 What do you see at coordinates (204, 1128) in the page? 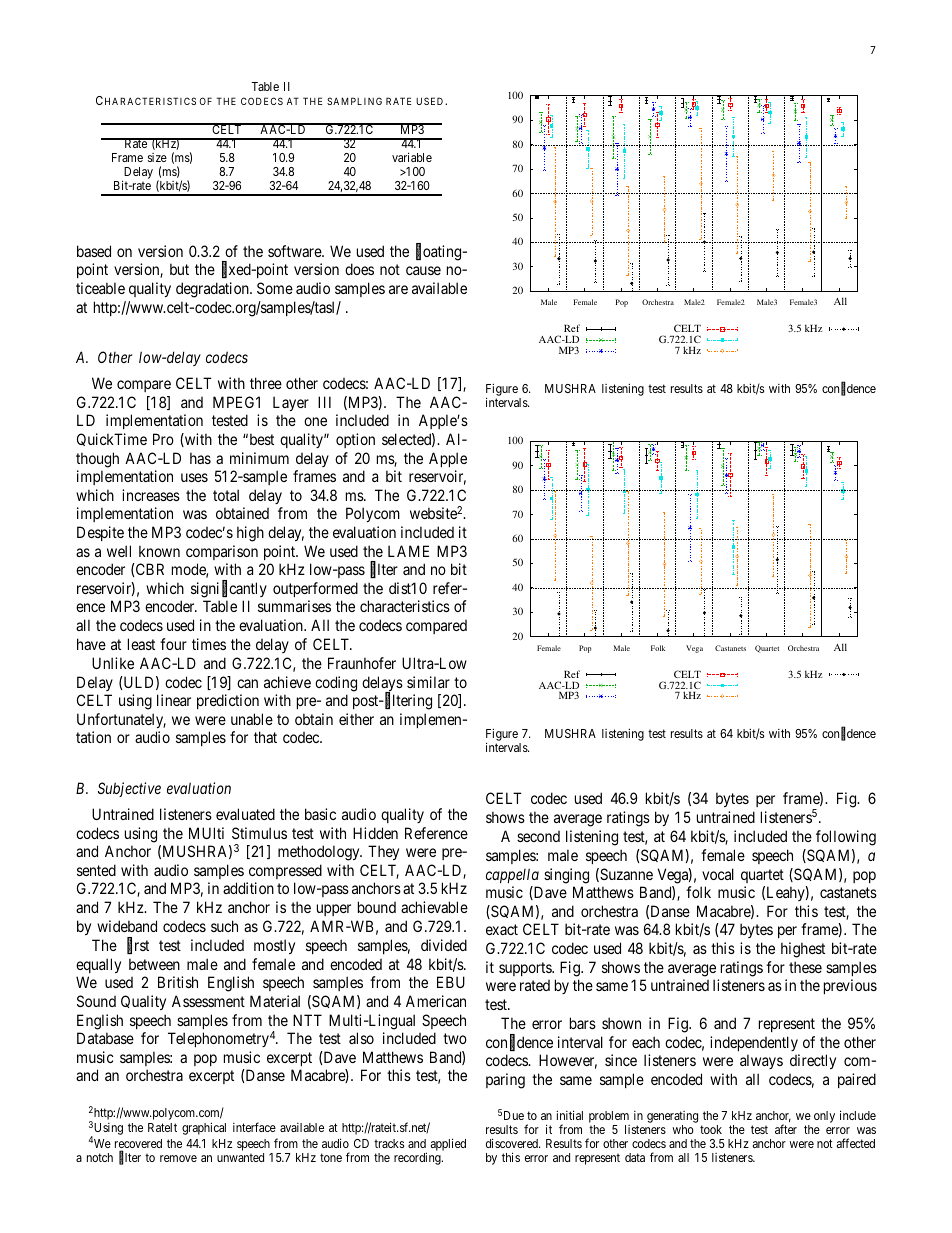
I see `graphical` at bounding box center [204, 1128].
